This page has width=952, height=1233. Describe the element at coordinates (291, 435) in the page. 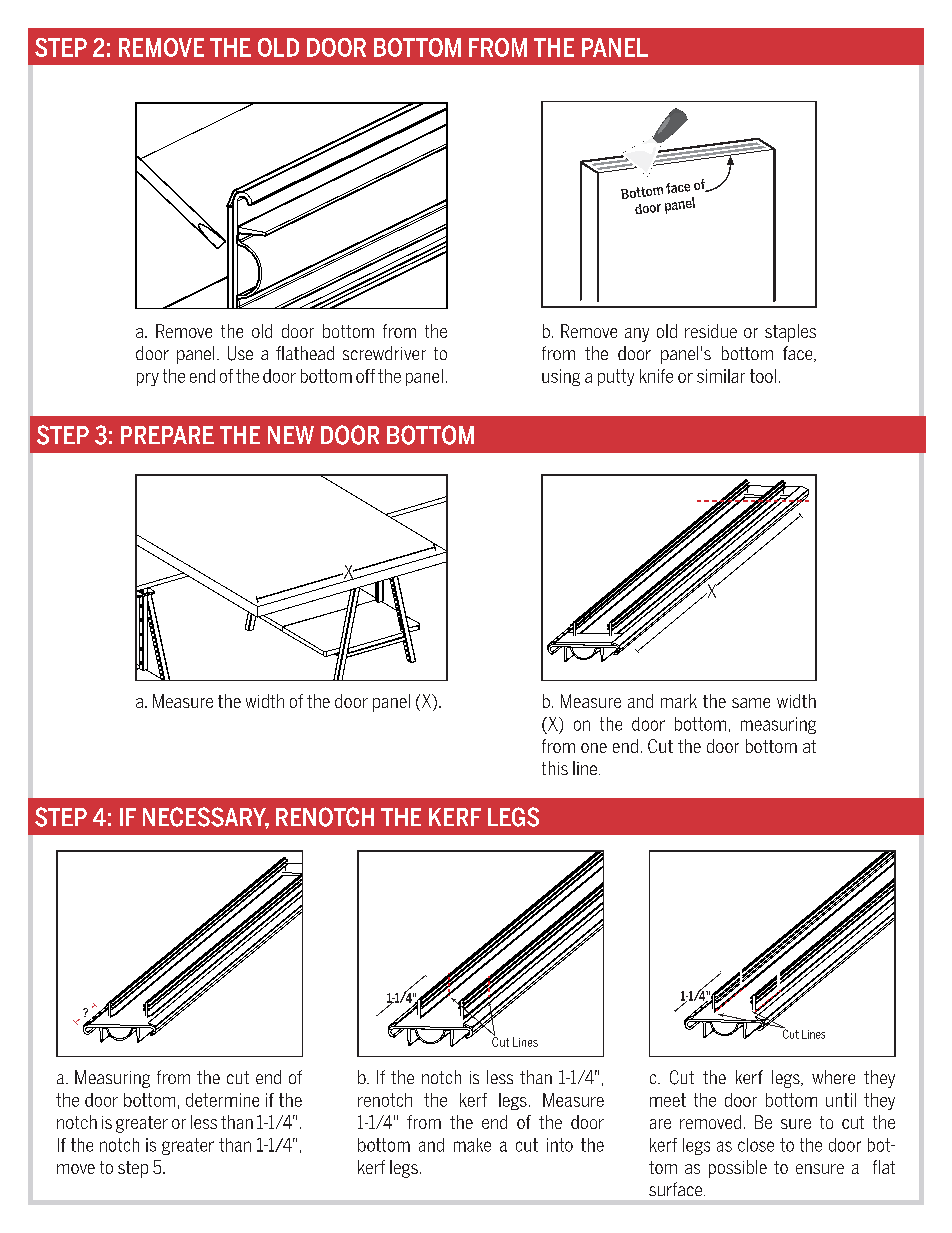

I see `NEW` at that location.
